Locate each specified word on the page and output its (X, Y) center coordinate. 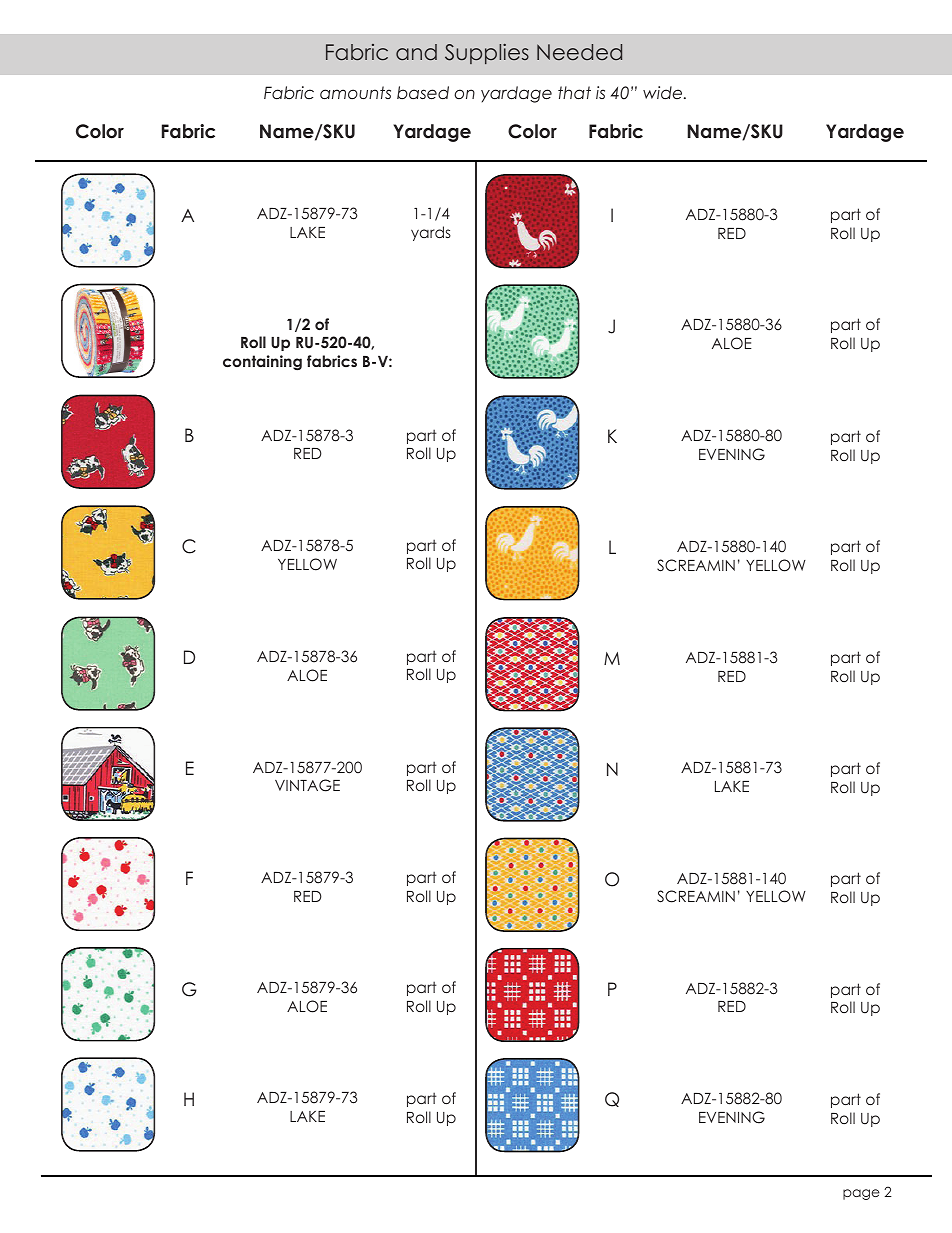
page (861, 1194)
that (574, 92)
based (423, 92)
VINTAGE (307, 785)
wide (664, 92)
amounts (355, 92)
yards (431, 233)
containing (262, 362)
